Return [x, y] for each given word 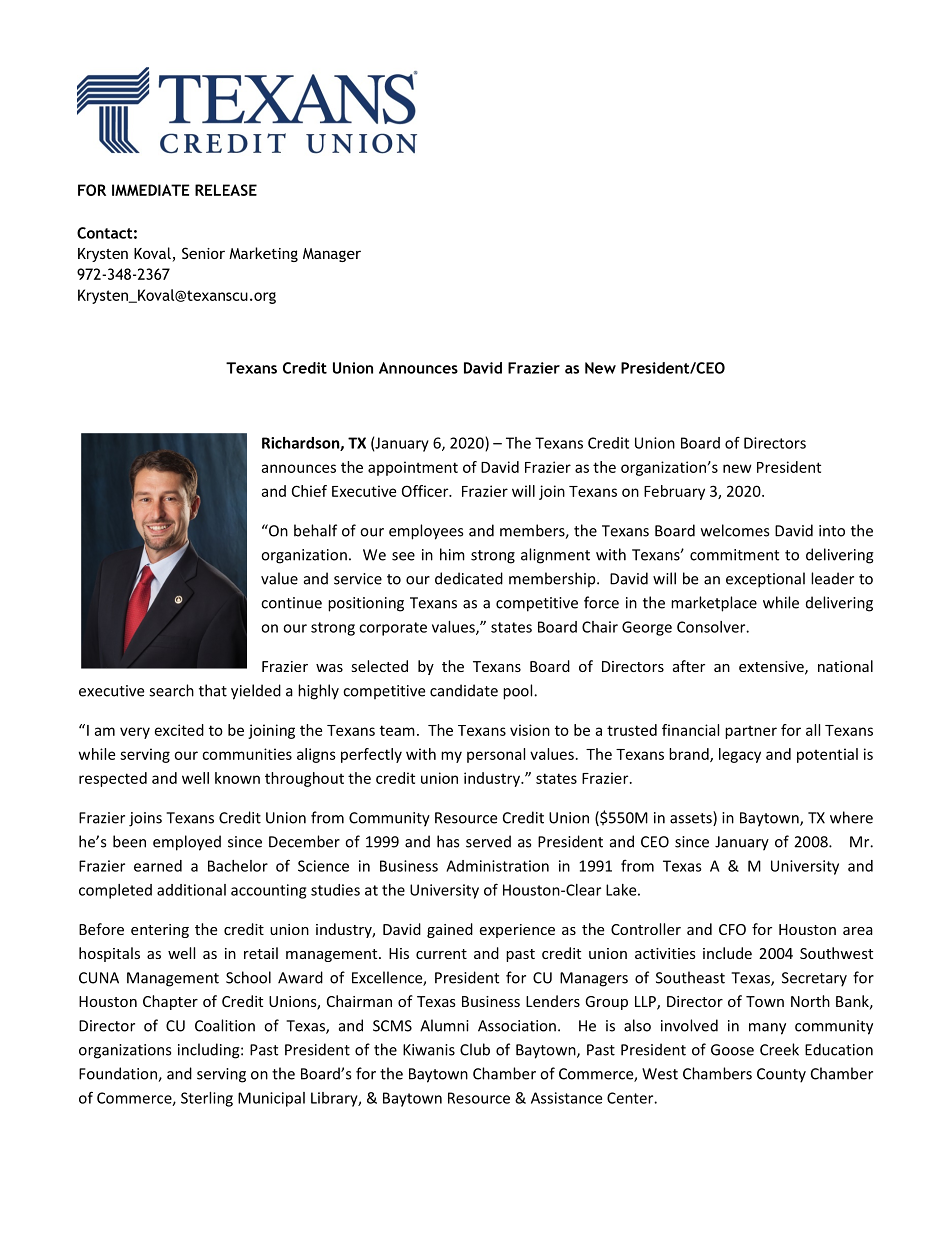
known [237, 778]
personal [496, 755]
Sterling [207, 1099]
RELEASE [226, 190]
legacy [740, 755]
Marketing [263, 254]
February [674, 492]
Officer [426, 491]
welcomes [735, 530]
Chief [309, 491]
